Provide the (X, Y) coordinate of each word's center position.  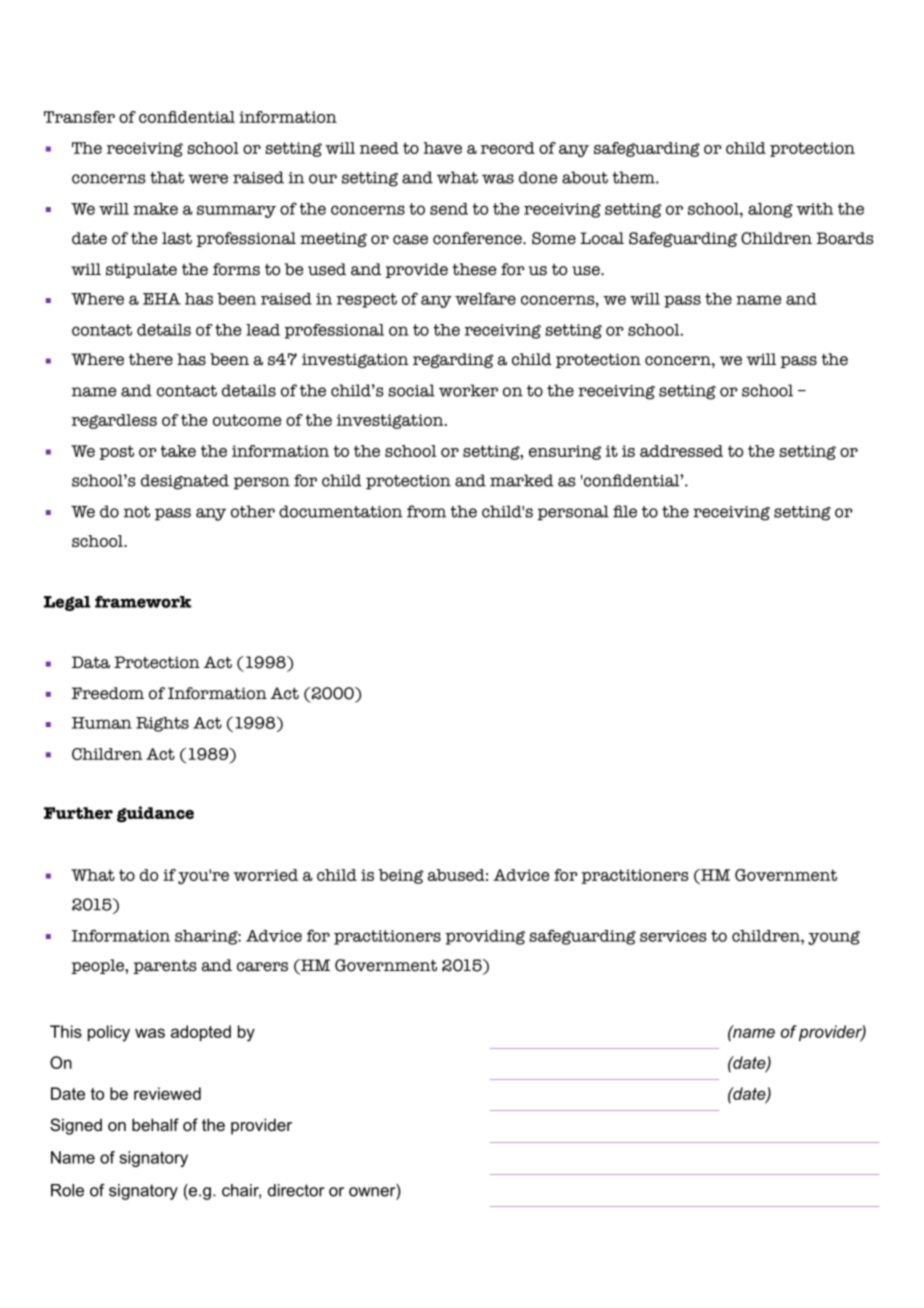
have (443, 148)
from (426, 511)
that (167, 177)
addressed (681, 451)
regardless (114, 421)
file (625, 511)
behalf (155, 1124)
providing (485, 937)
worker (468, 390)
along (770, 210)
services (673, 936)
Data (91, 662)
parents (165, 967)
